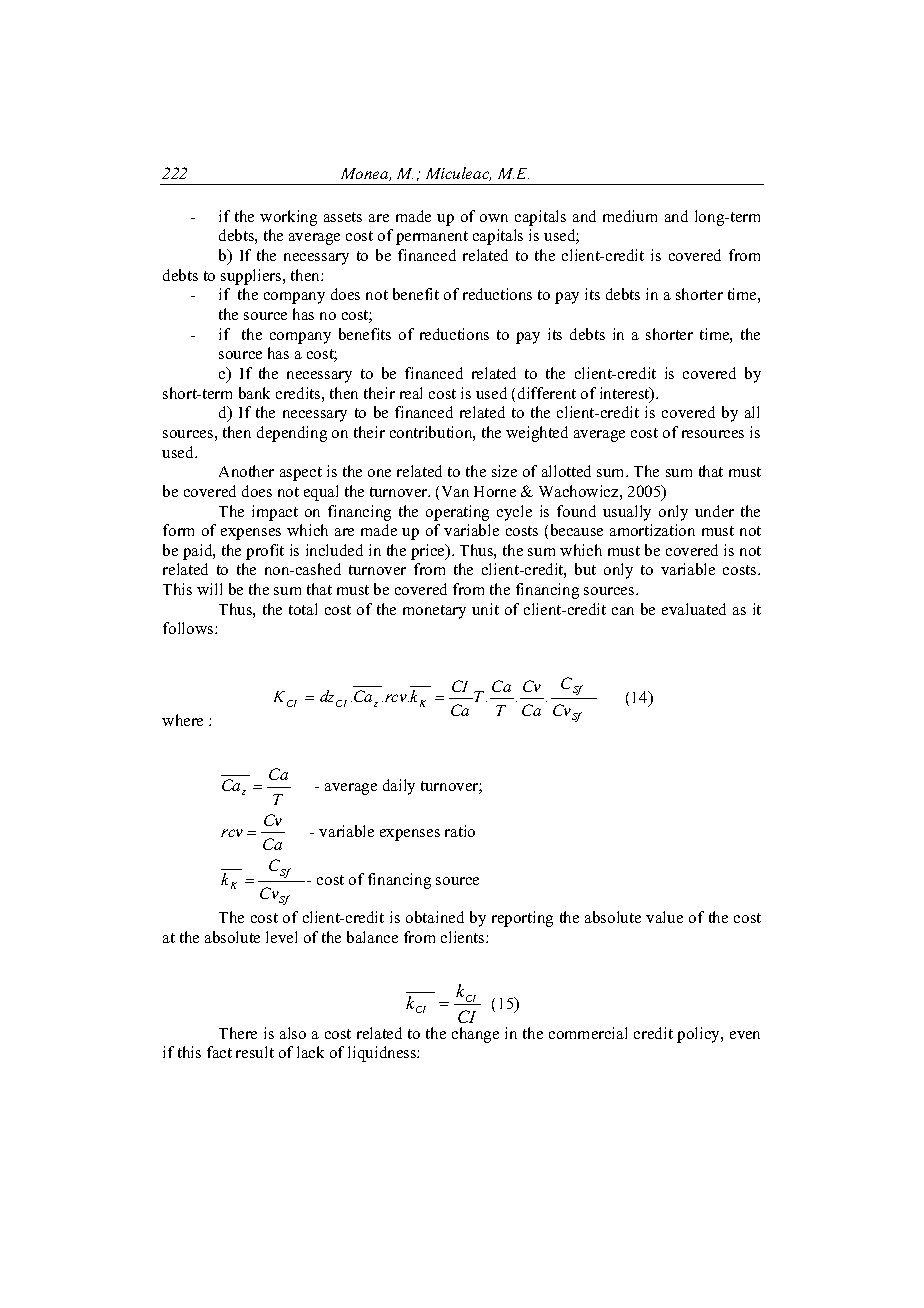 This screenshot has height=1308, width=924. I want to click on change, so click(475, 1035).
